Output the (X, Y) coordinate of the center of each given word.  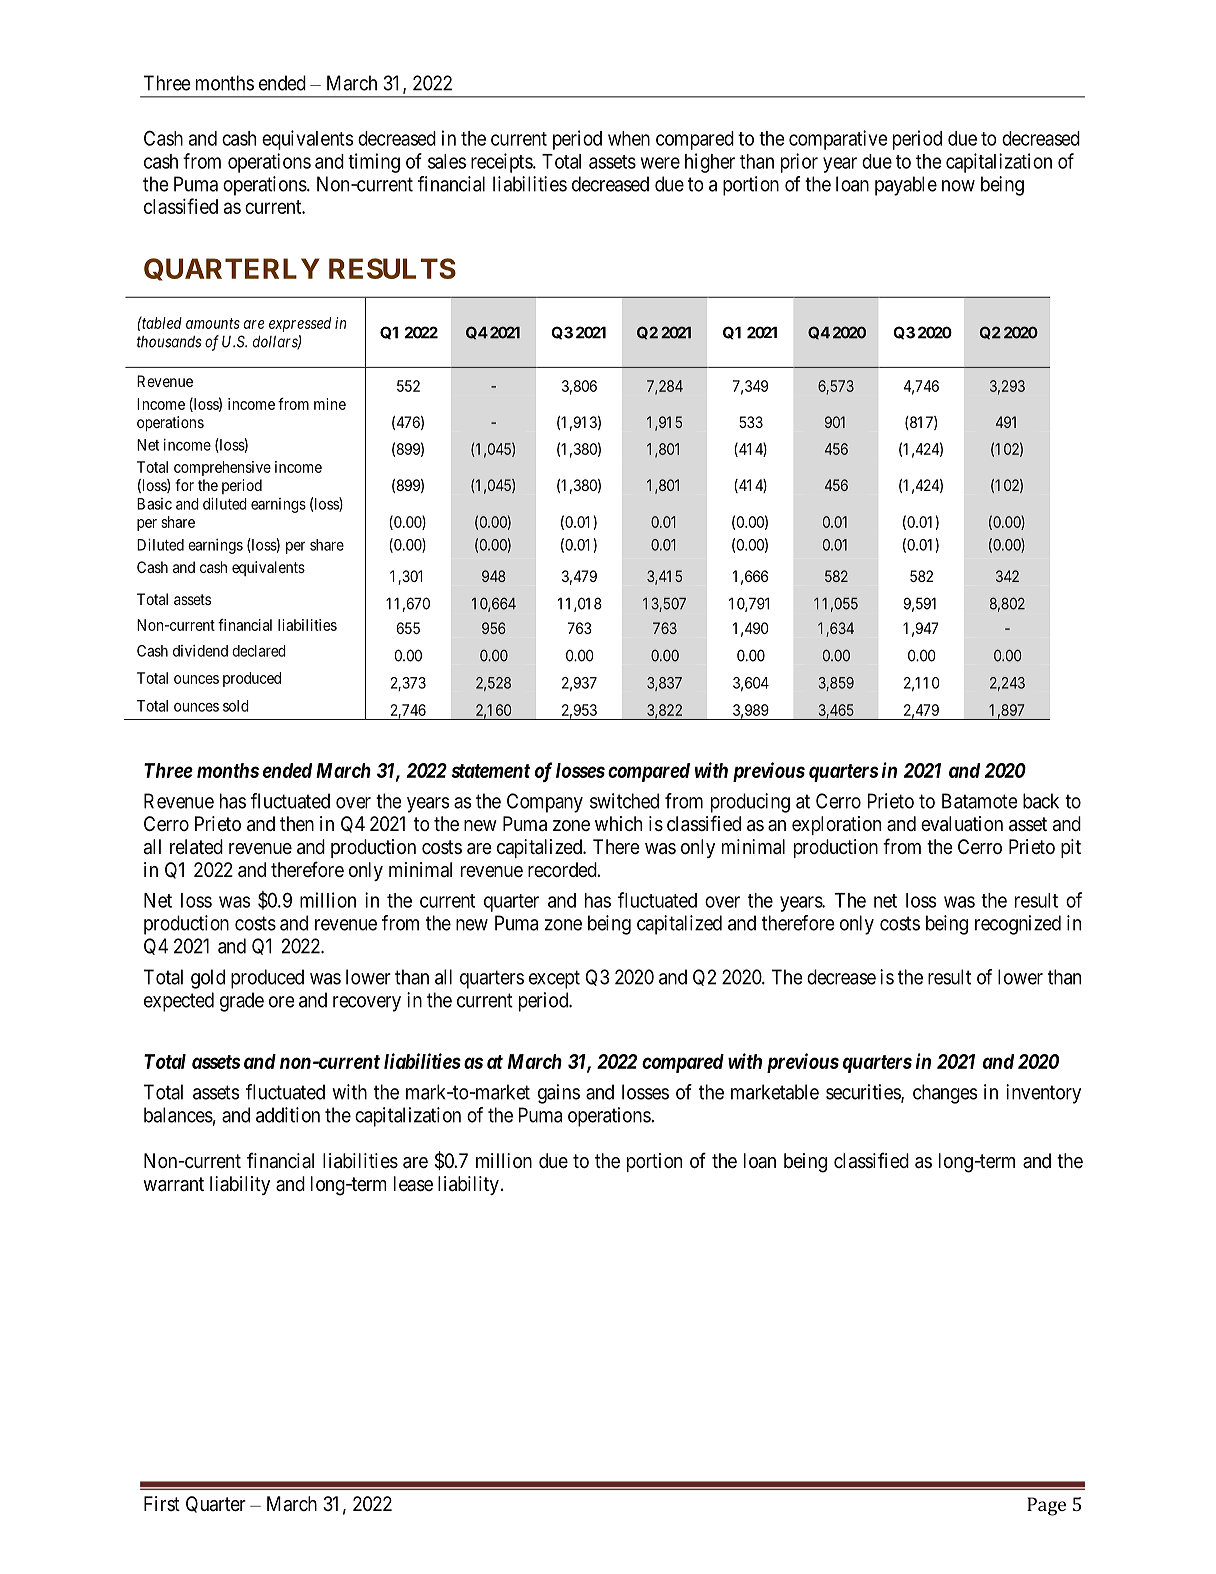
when (629, 138)
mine (330, 404)
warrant (173, 1184)
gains (559, 1094)
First (162, 1503)
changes (945, 1094)
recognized (1018, 925)
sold (236, 706)
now (958, 186)
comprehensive (222, 468)
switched (624, 801)
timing (374, 163)
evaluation (962, 824)
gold (208, 979)
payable (906, 186)
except (554, 979)
